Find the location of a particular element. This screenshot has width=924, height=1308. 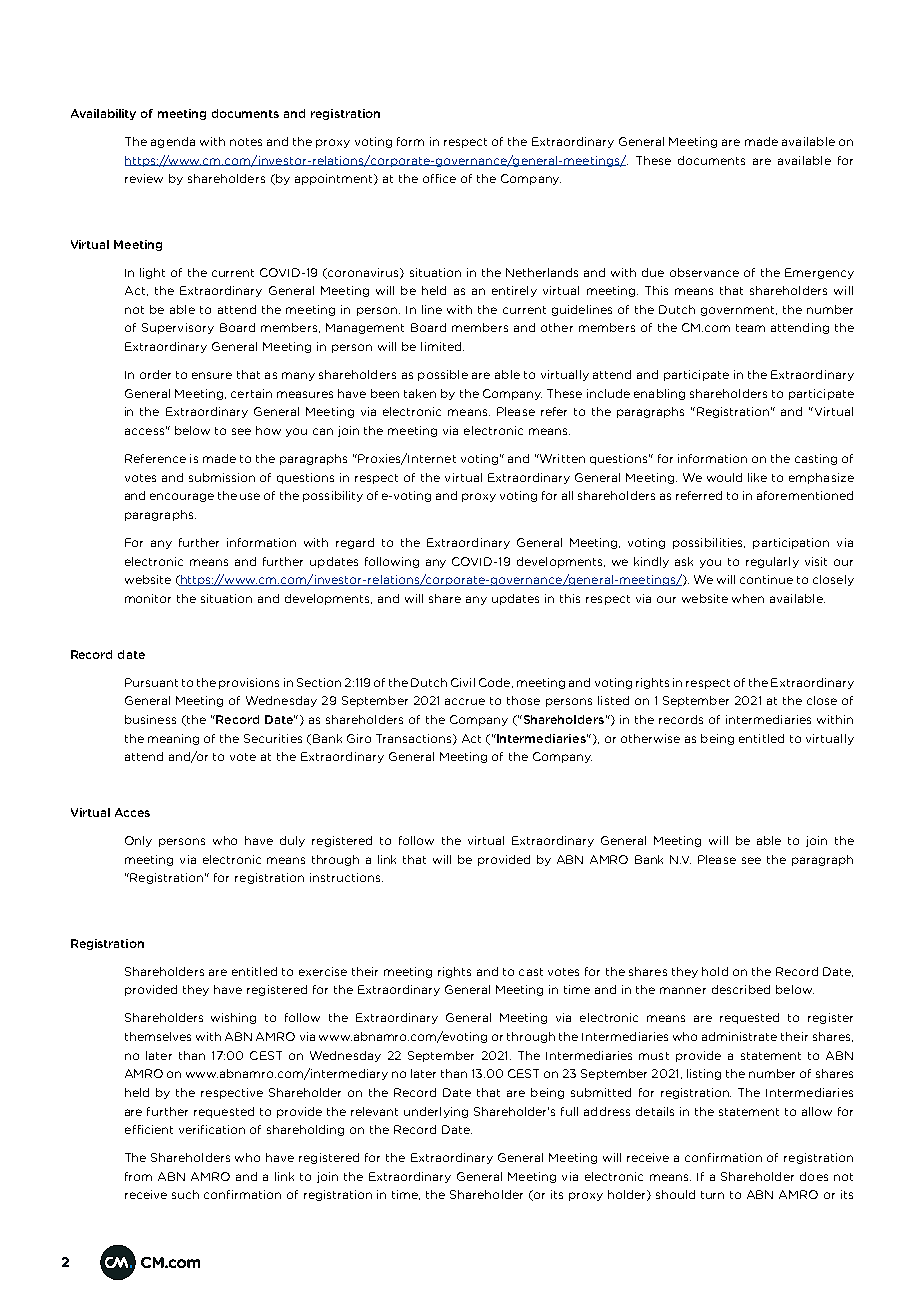

underlying is located at coordinates (436, 1112).
